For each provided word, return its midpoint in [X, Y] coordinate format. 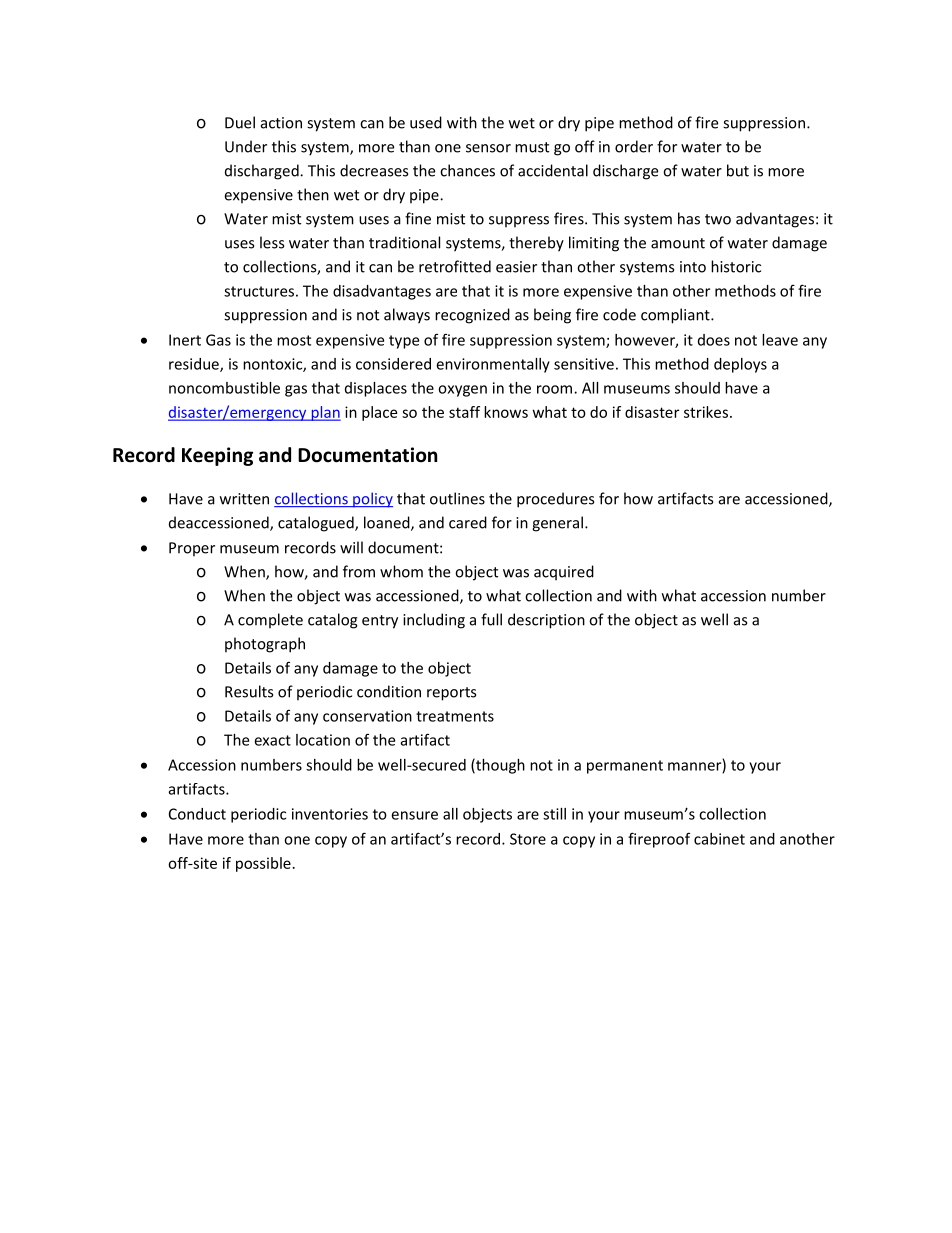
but [738, 170]
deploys [740, 365]
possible [263, 864]
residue [195, 365]
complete [270, 621]
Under [246, 146]
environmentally [493, 365]
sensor [488, 148]
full [491, 619]
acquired [564, 573]
